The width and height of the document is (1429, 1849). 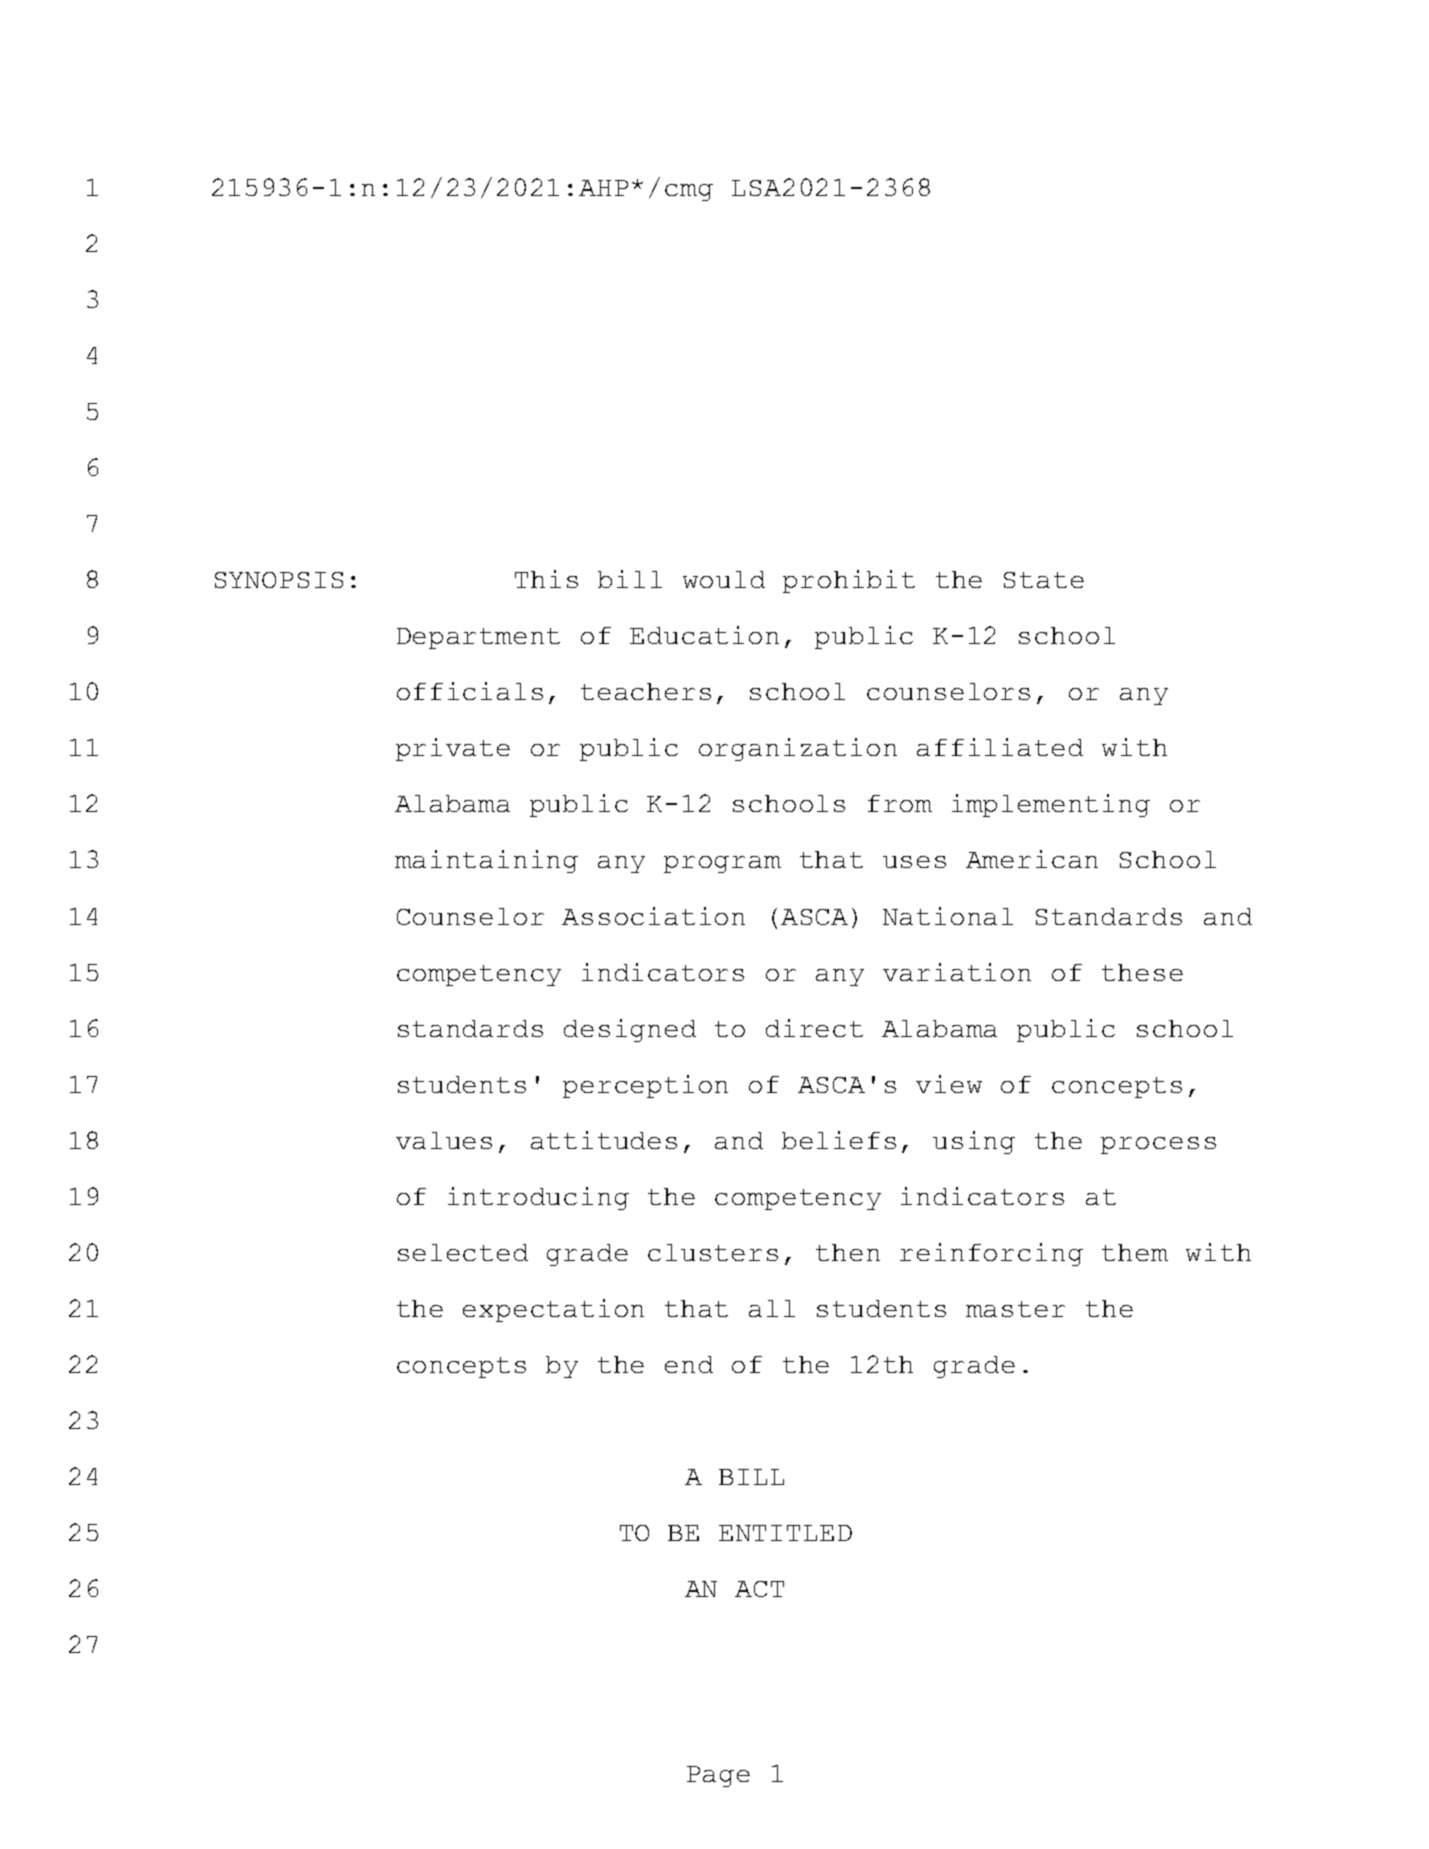 What do you see at coordinates (974, 1142) in the document?
I see `using` at bounding box center [974, 1142].
